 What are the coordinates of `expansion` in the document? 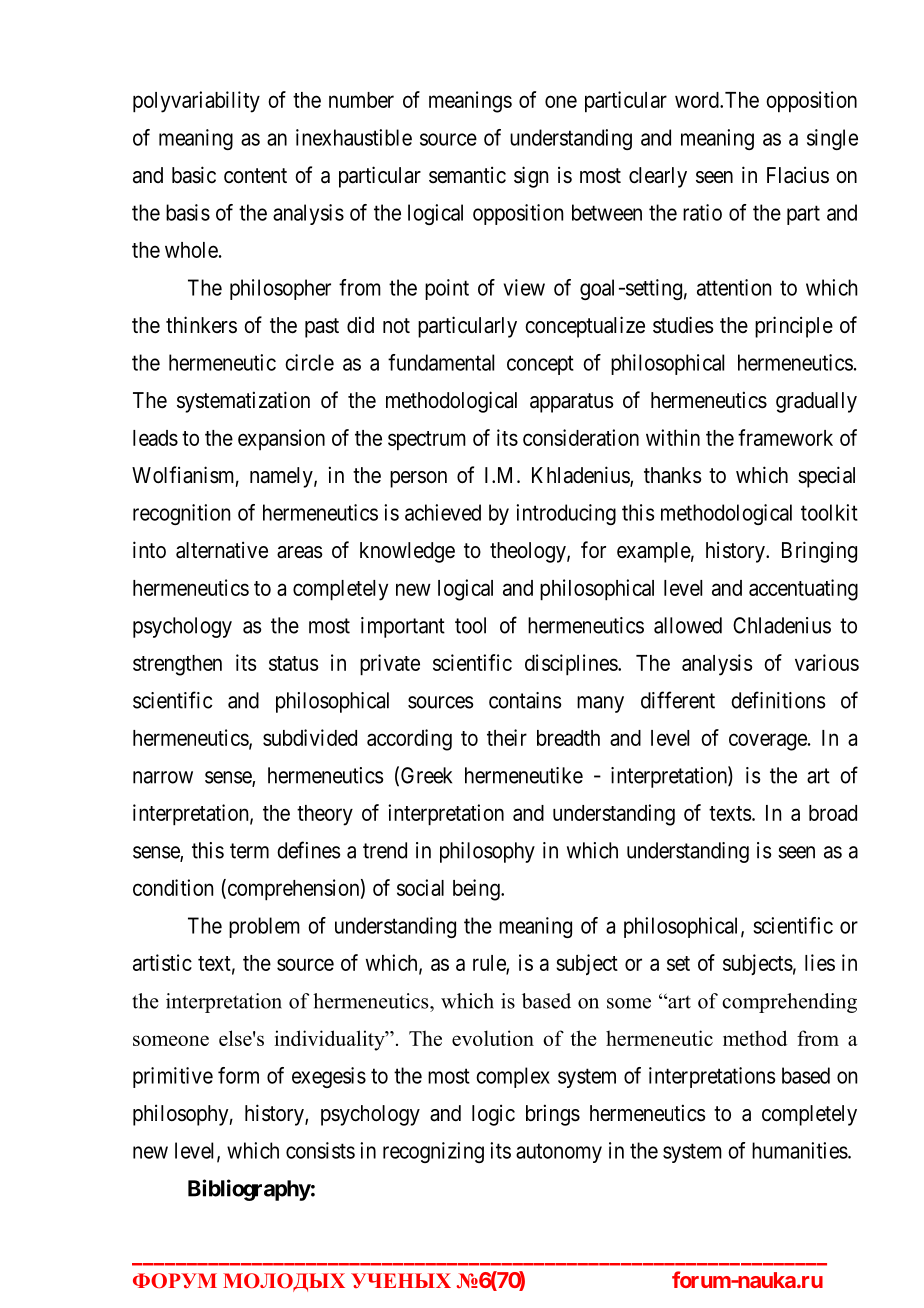 It's located at (281, 439).
